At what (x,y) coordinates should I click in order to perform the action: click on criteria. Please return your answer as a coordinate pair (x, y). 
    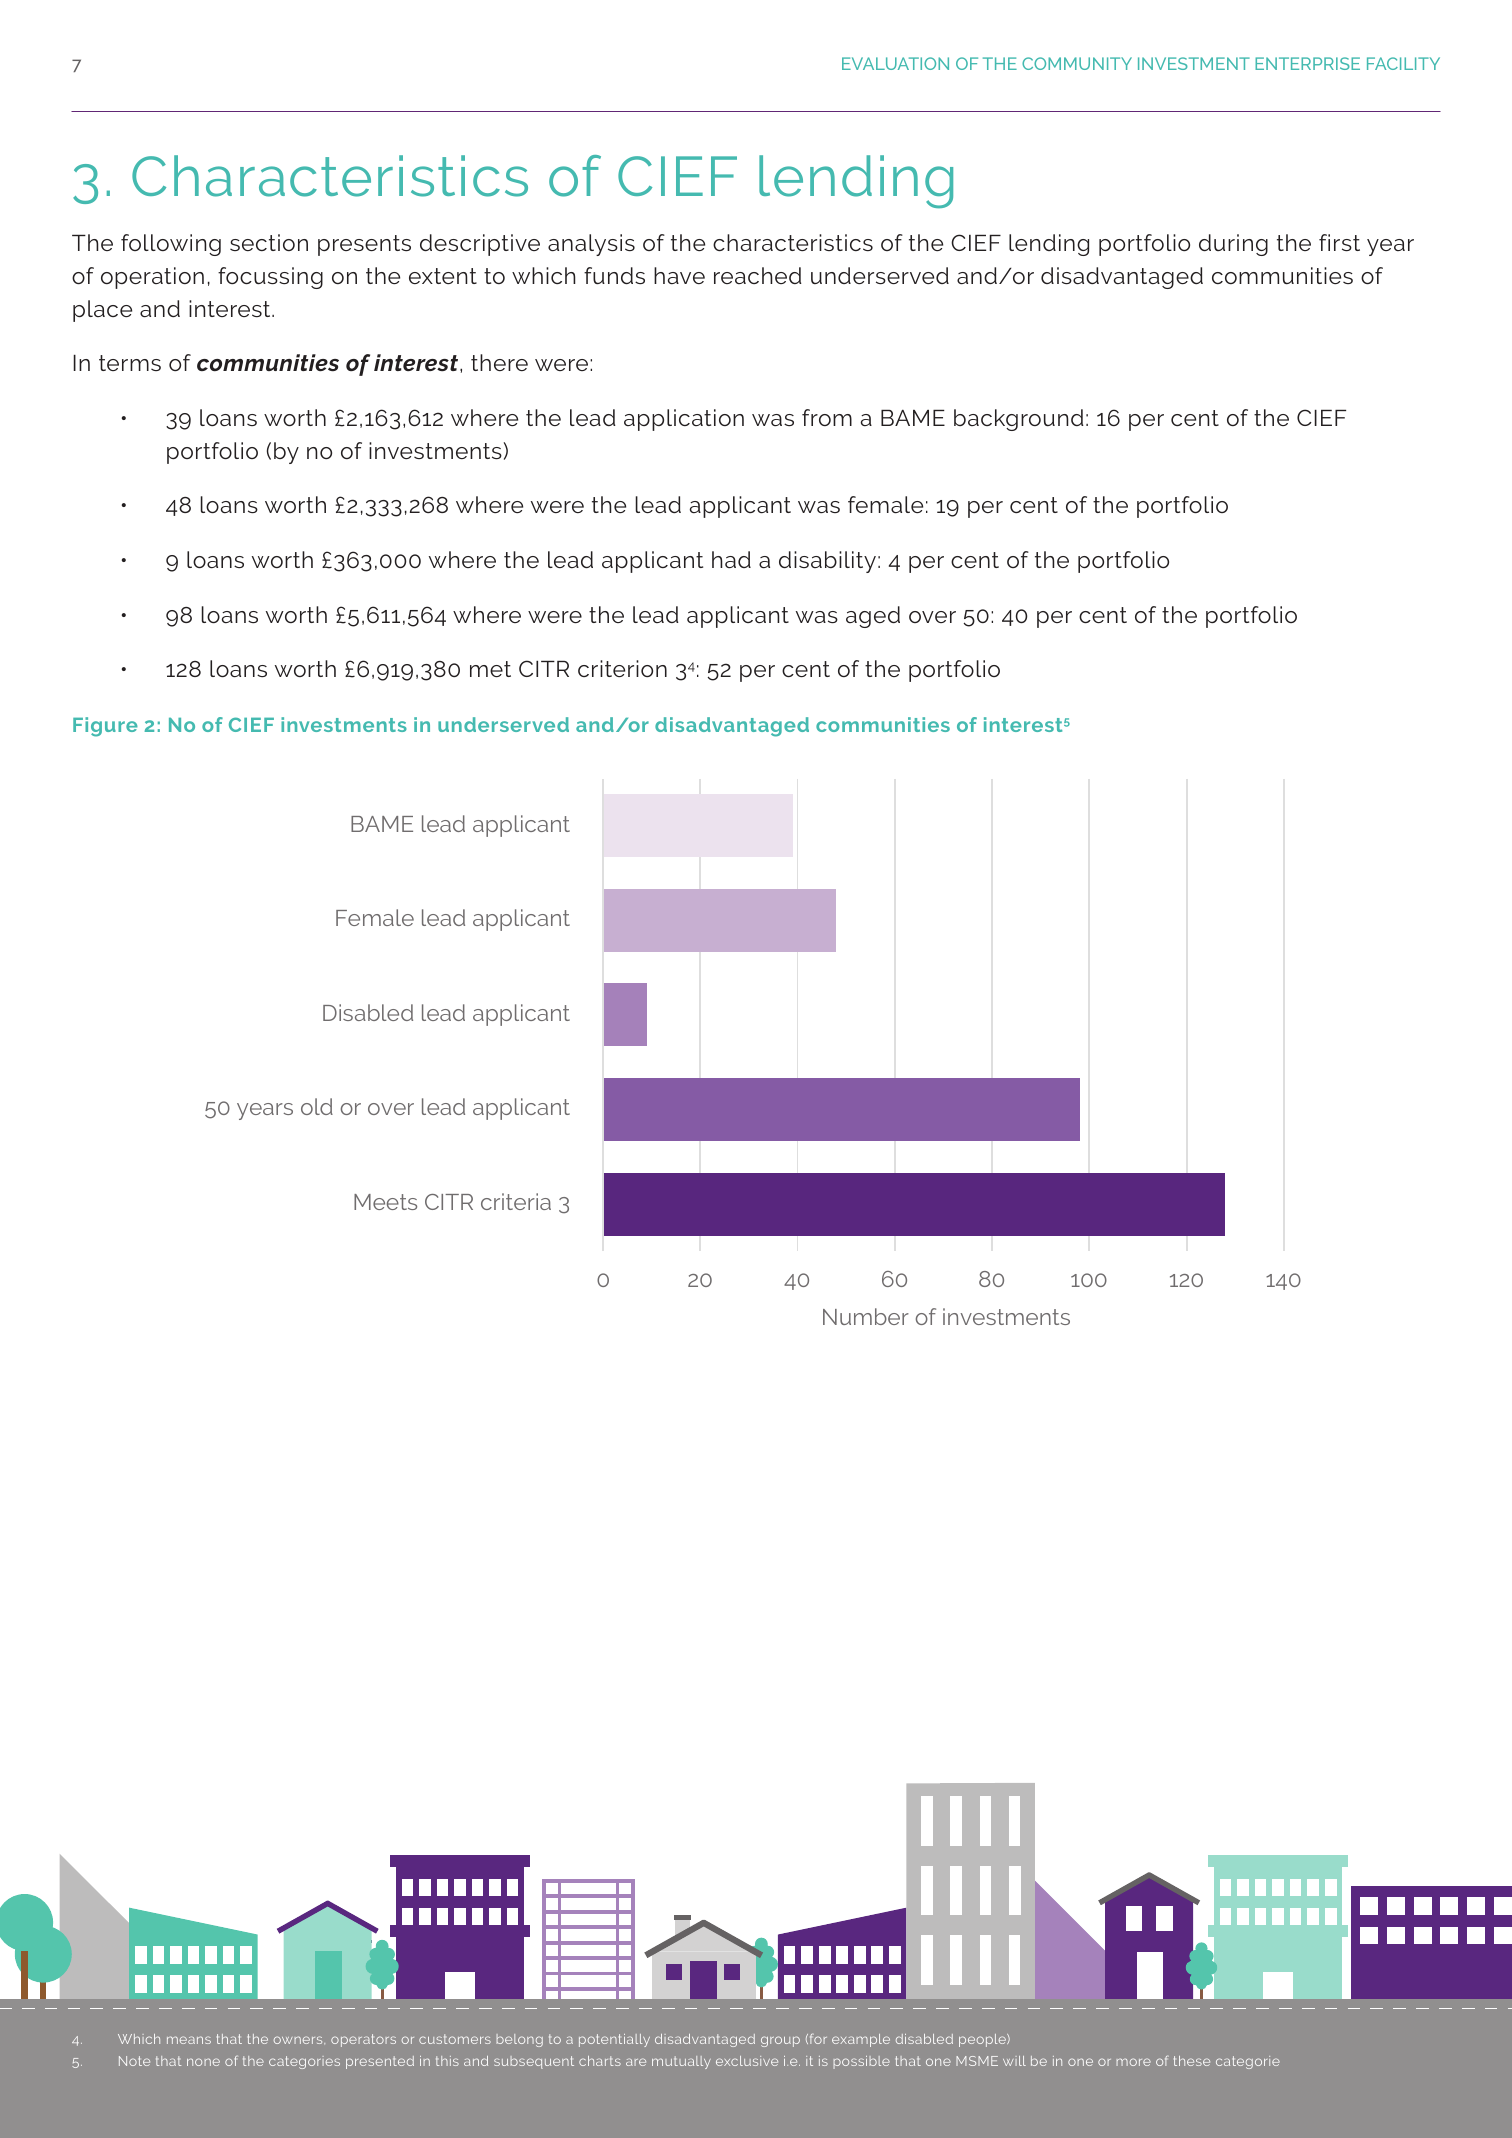
    Looking at the image, I should click on (516, 1201).
